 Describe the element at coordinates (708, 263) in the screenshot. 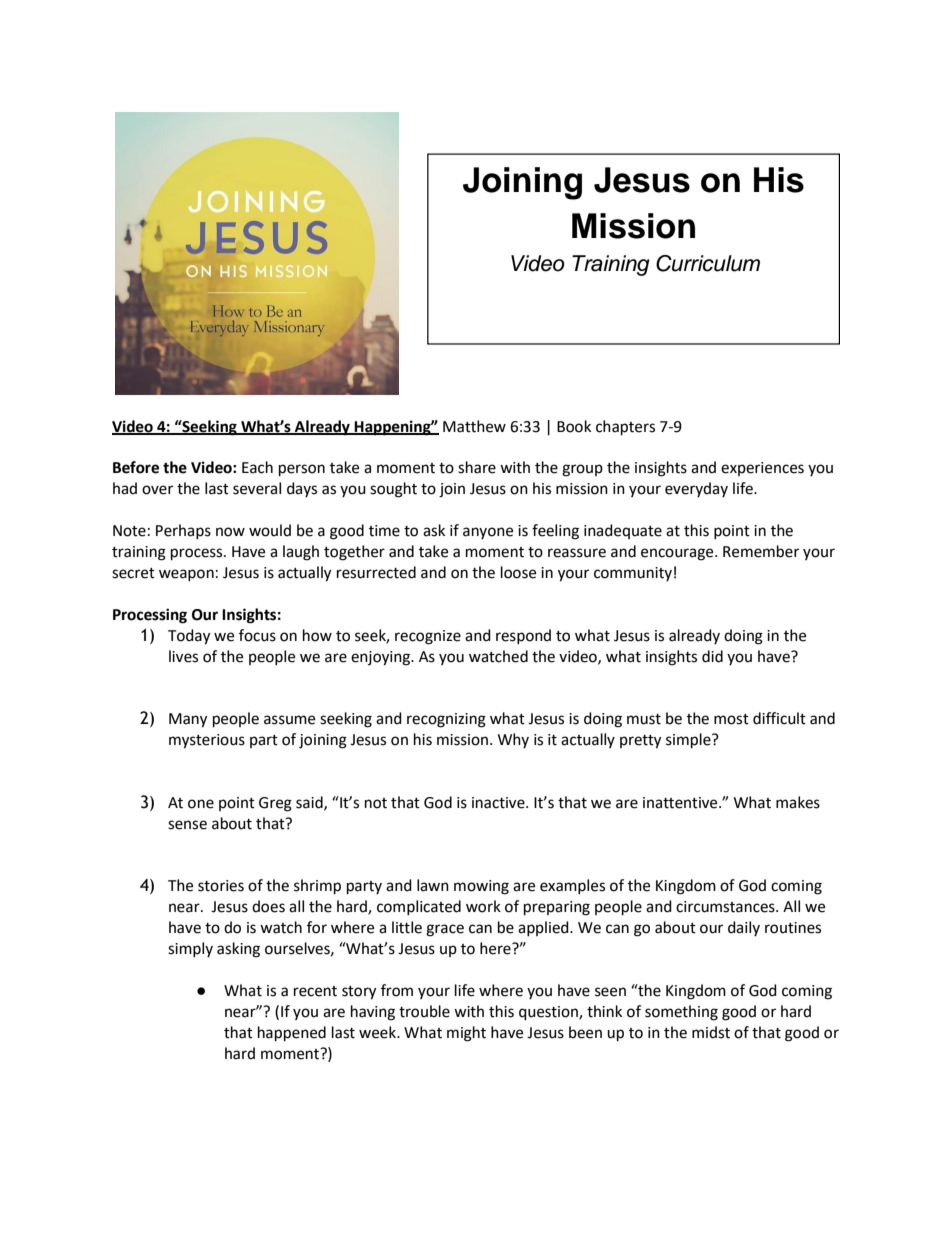

I see `Curriculum` at that location.
